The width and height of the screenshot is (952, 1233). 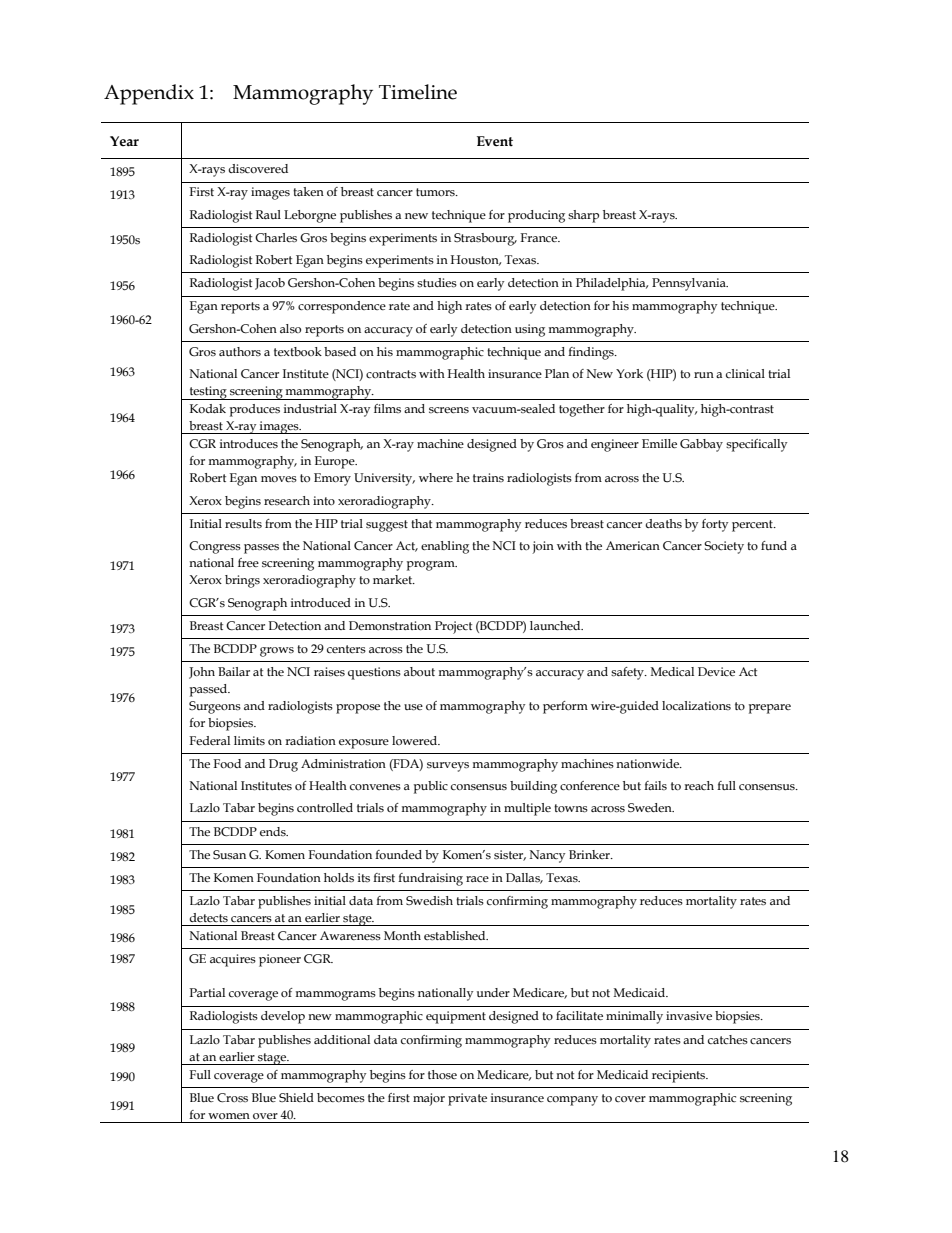 I want to click on Appendix, so click(x=149, y=94).
